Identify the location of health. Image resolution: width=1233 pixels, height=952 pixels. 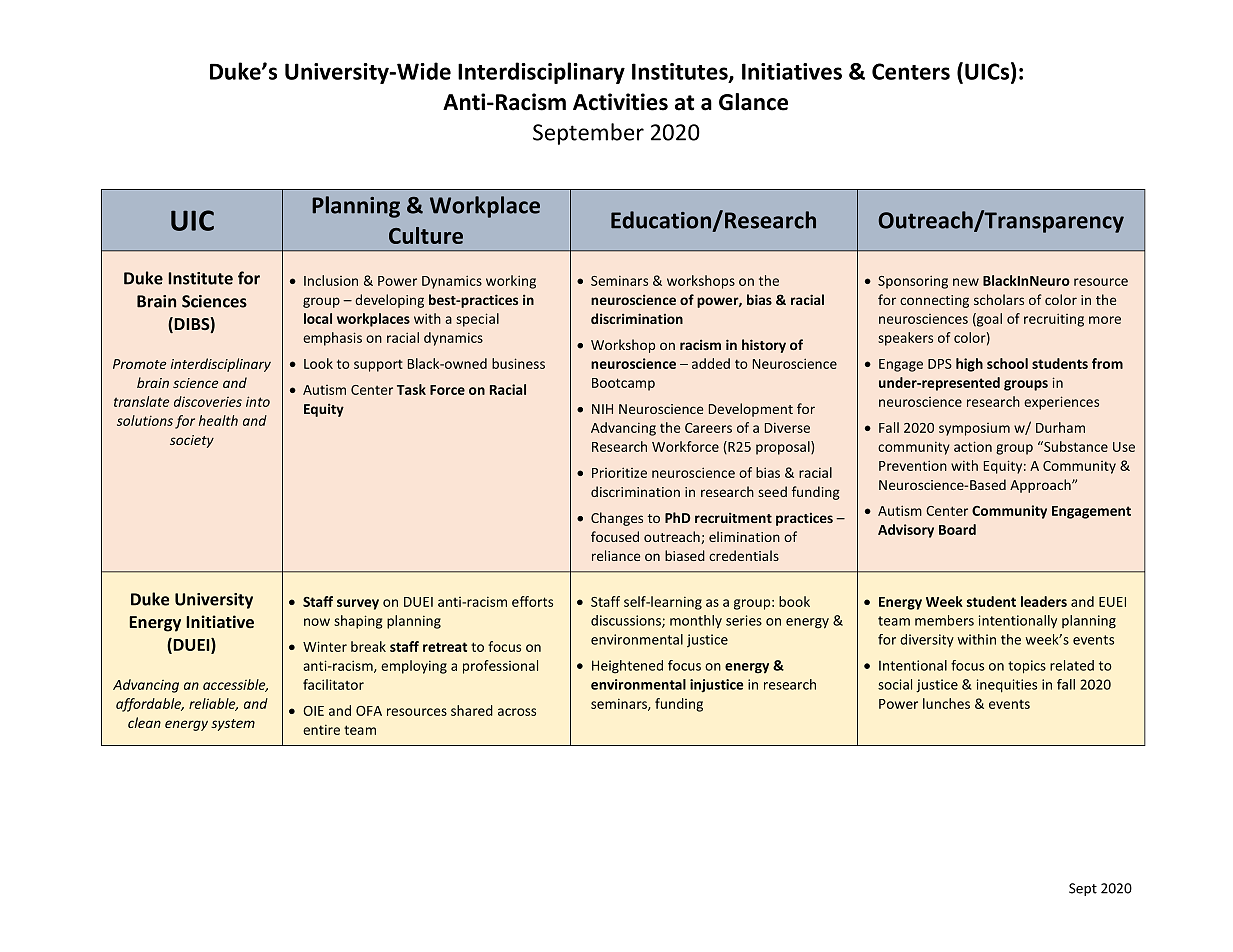
(218, 420).
